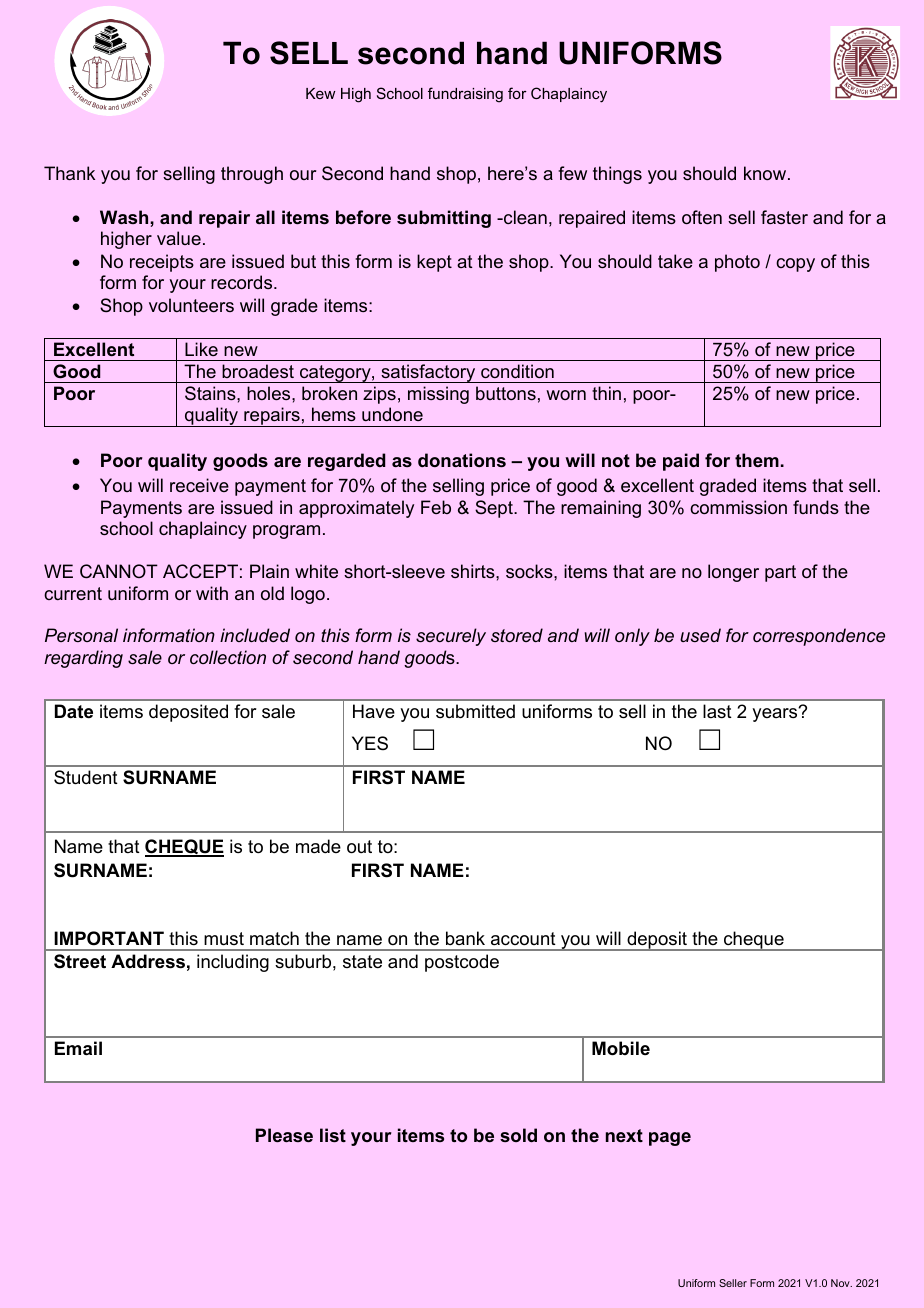  What do you see at coordinates (738, 507) in the screenshot?
I see `commission` at bounding box center [738, 507].
